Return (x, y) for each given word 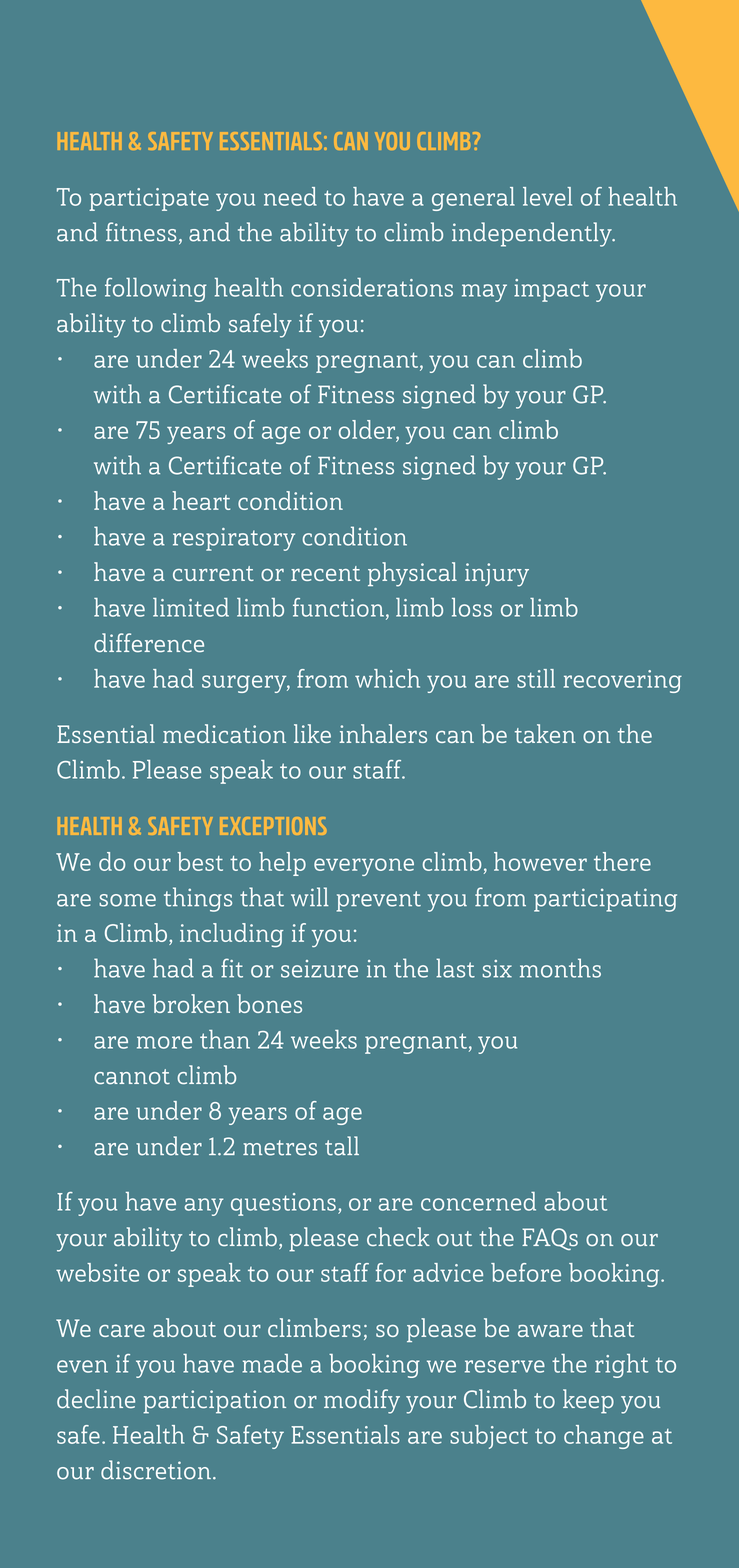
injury (497, 575)
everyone (364, 867)
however (540, 861)
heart (201, 500)
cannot (132, 1077)
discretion (156, 1470)
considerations (372, 287)
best (200, 861)
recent (325, 573)
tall (342, 1146)
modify (362, 1401)
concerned (478, 1201)
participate (149, 199)
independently (533, 234)
